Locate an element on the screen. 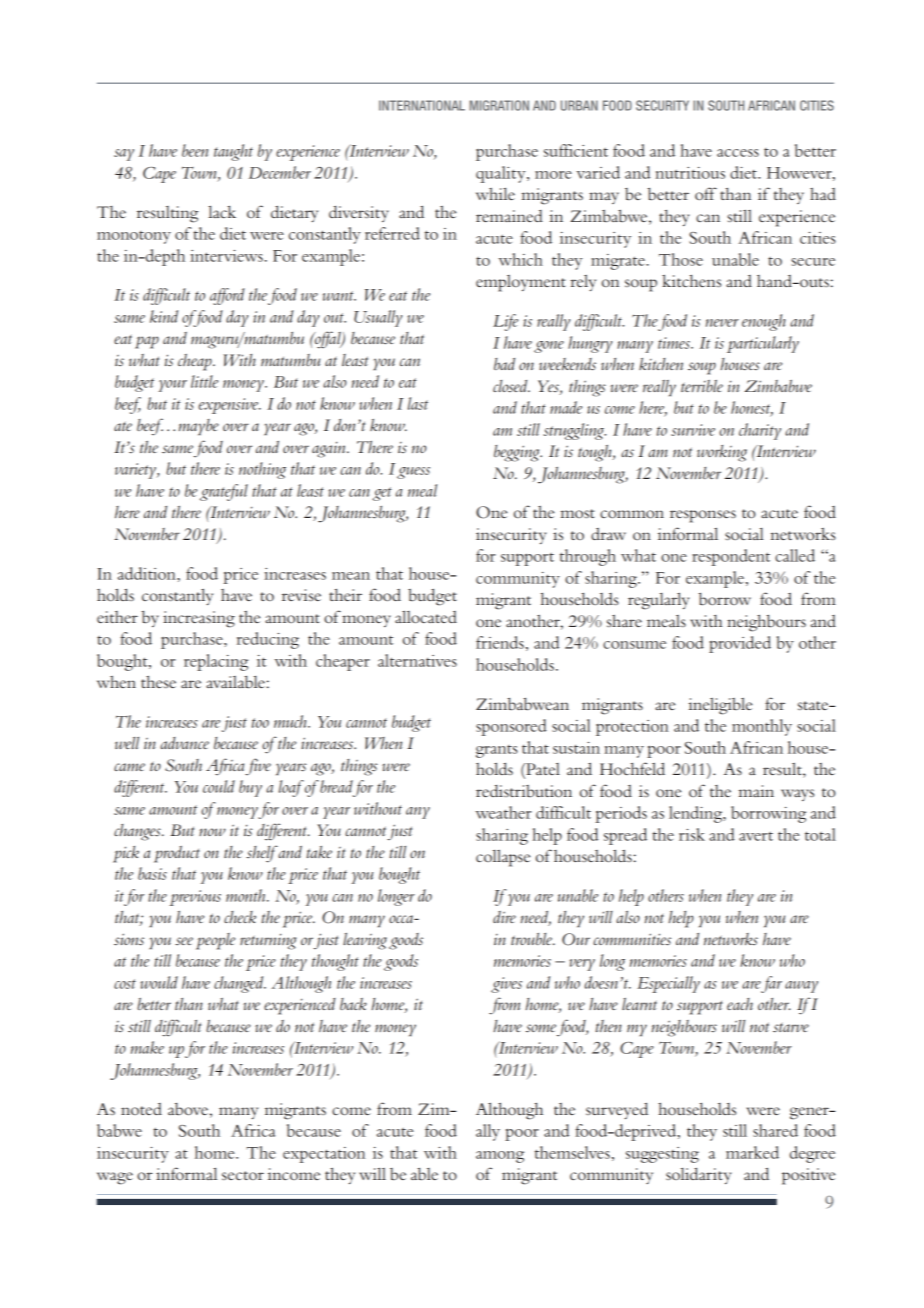 The image size is (924, 1308). dire is located at coordinates (504, 917).
